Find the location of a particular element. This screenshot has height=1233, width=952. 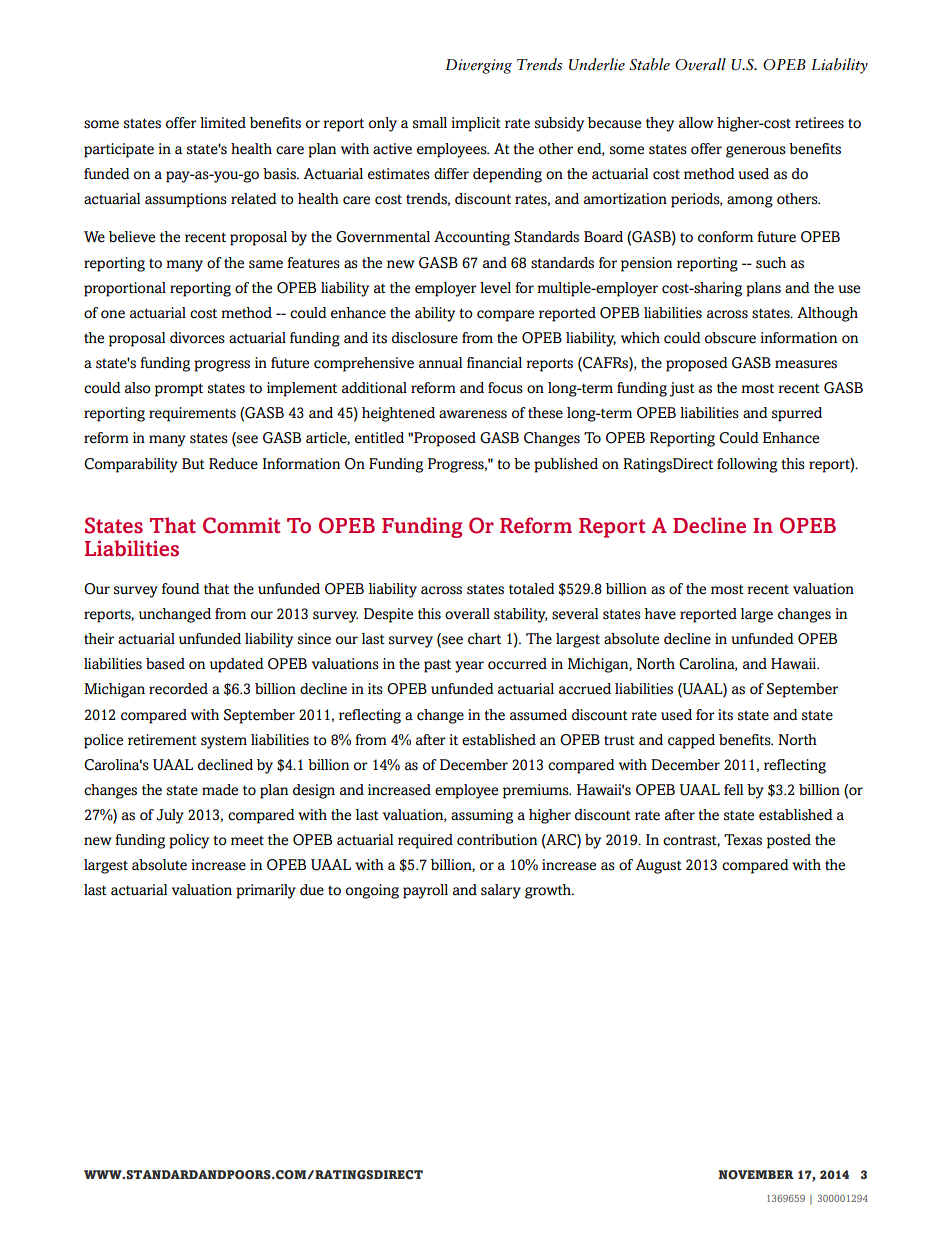

awareness is located at coordinates (473, 414).
